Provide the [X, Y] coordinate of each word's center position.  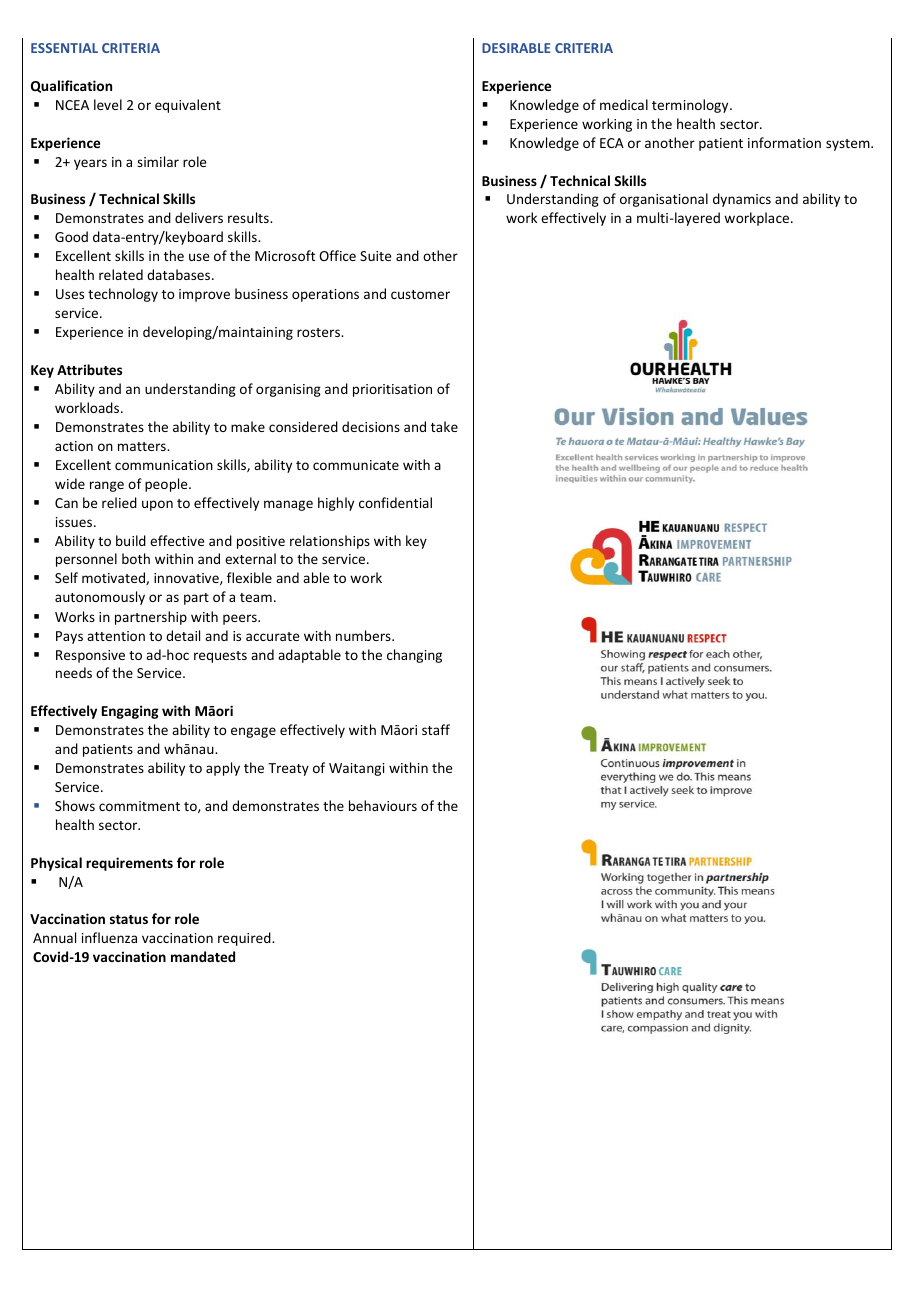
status [129, 919]
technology [123, 295]
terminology [691, 106]
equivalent [188, 106]
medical [624, 104]
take [444, 426]
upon [157, 505]
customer [420, 294]
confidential [395, 502]
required [245, 939]
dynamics [742, 200]
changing [414, 656]
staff [436, 729]
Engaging [130, 712]
